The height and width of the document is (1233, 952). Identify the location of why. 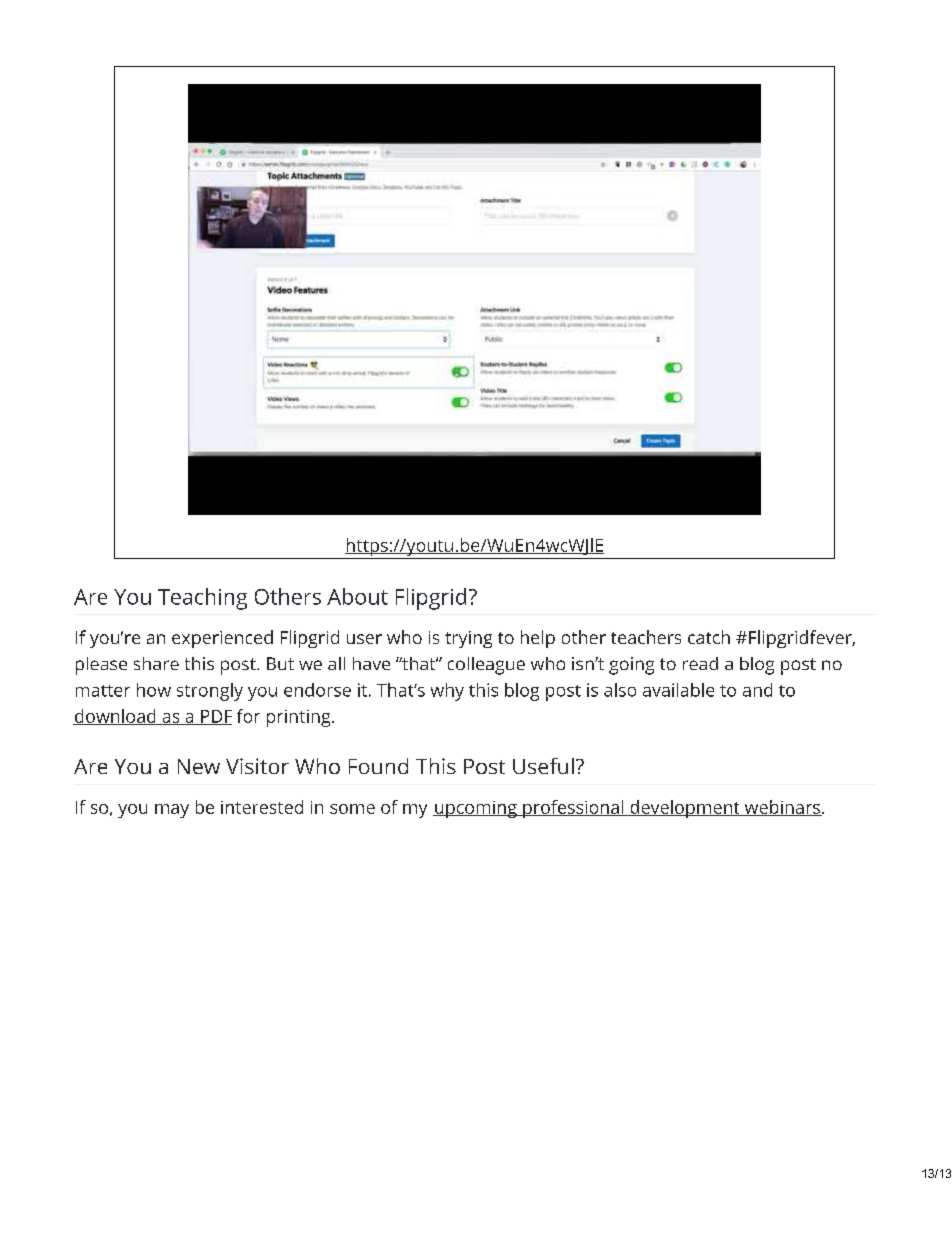
(447, 692).
